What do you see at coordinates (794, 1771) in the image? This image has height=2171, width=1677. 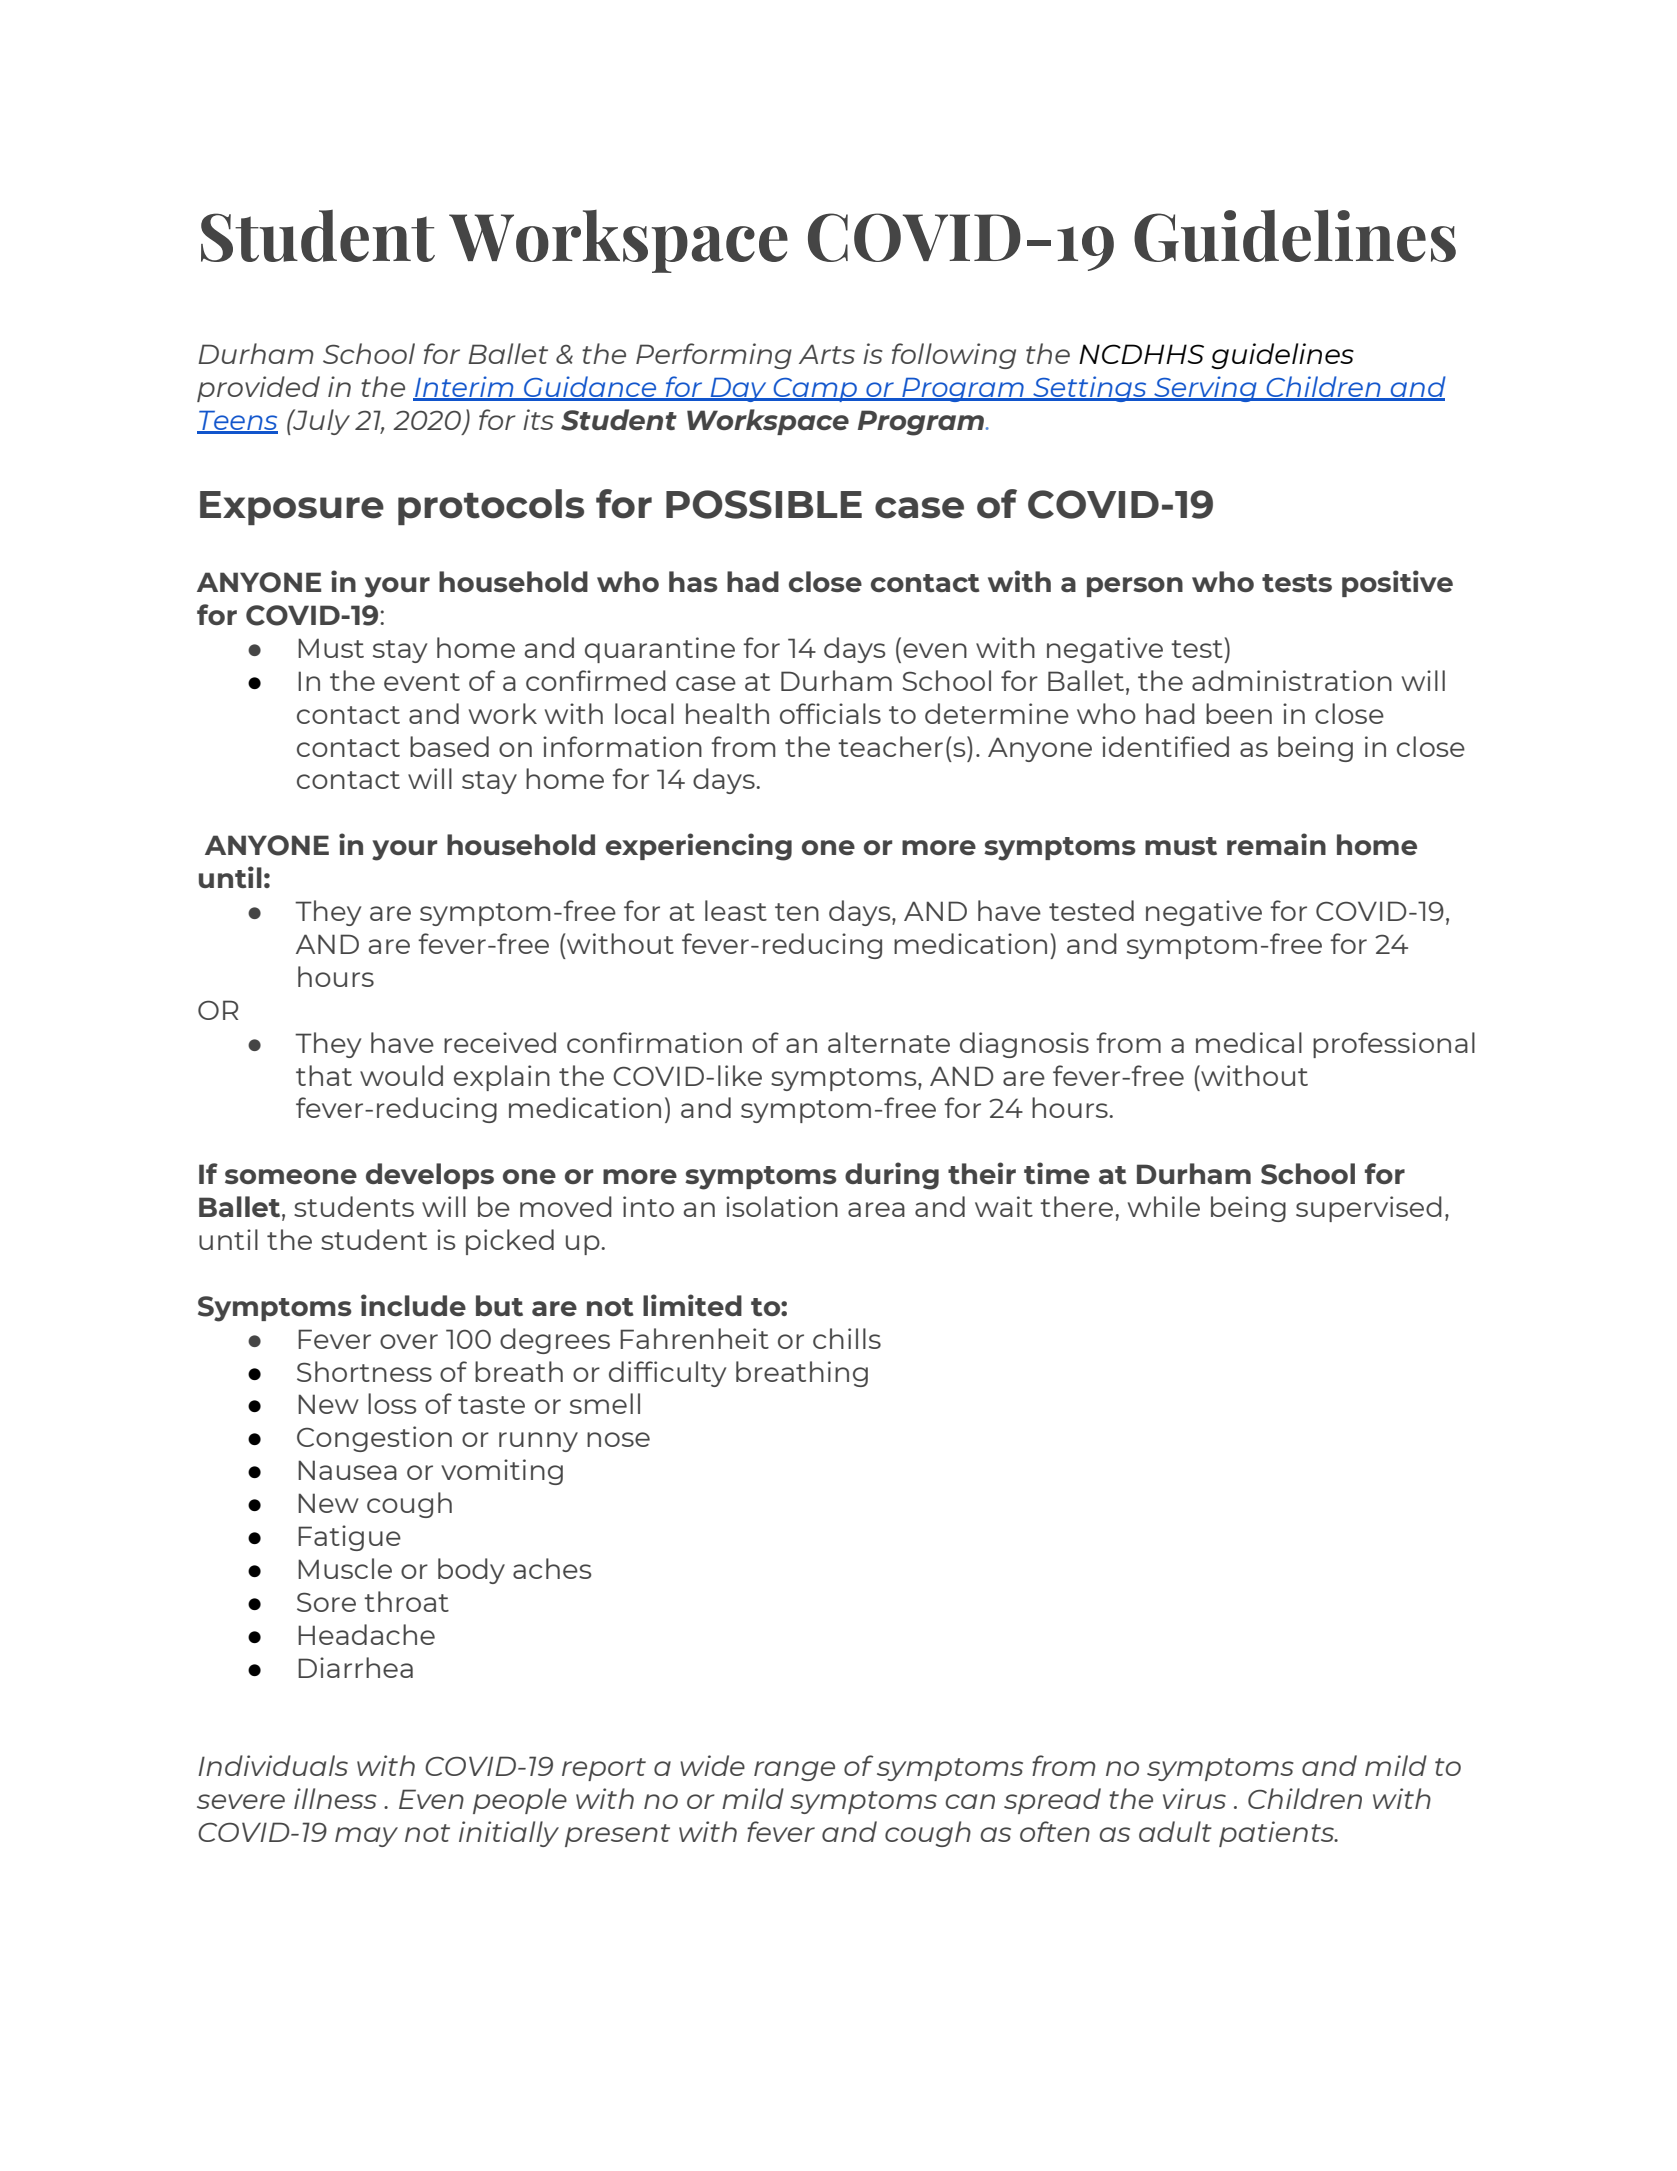 I see `range` at bounding box center [794, 1771].
